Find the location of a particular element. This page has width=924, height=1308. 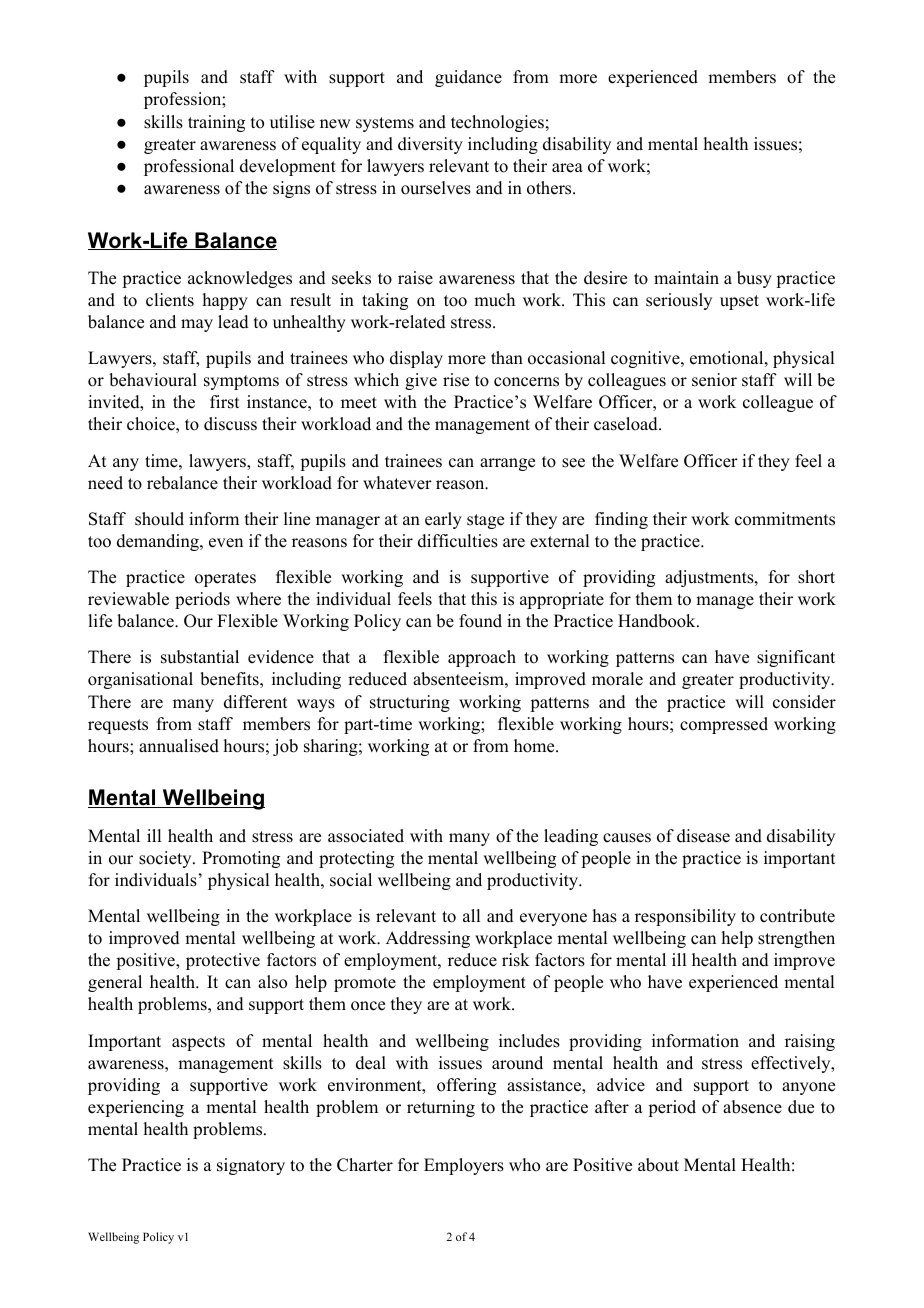

experiencing is located at coordinates (136, 1108).
